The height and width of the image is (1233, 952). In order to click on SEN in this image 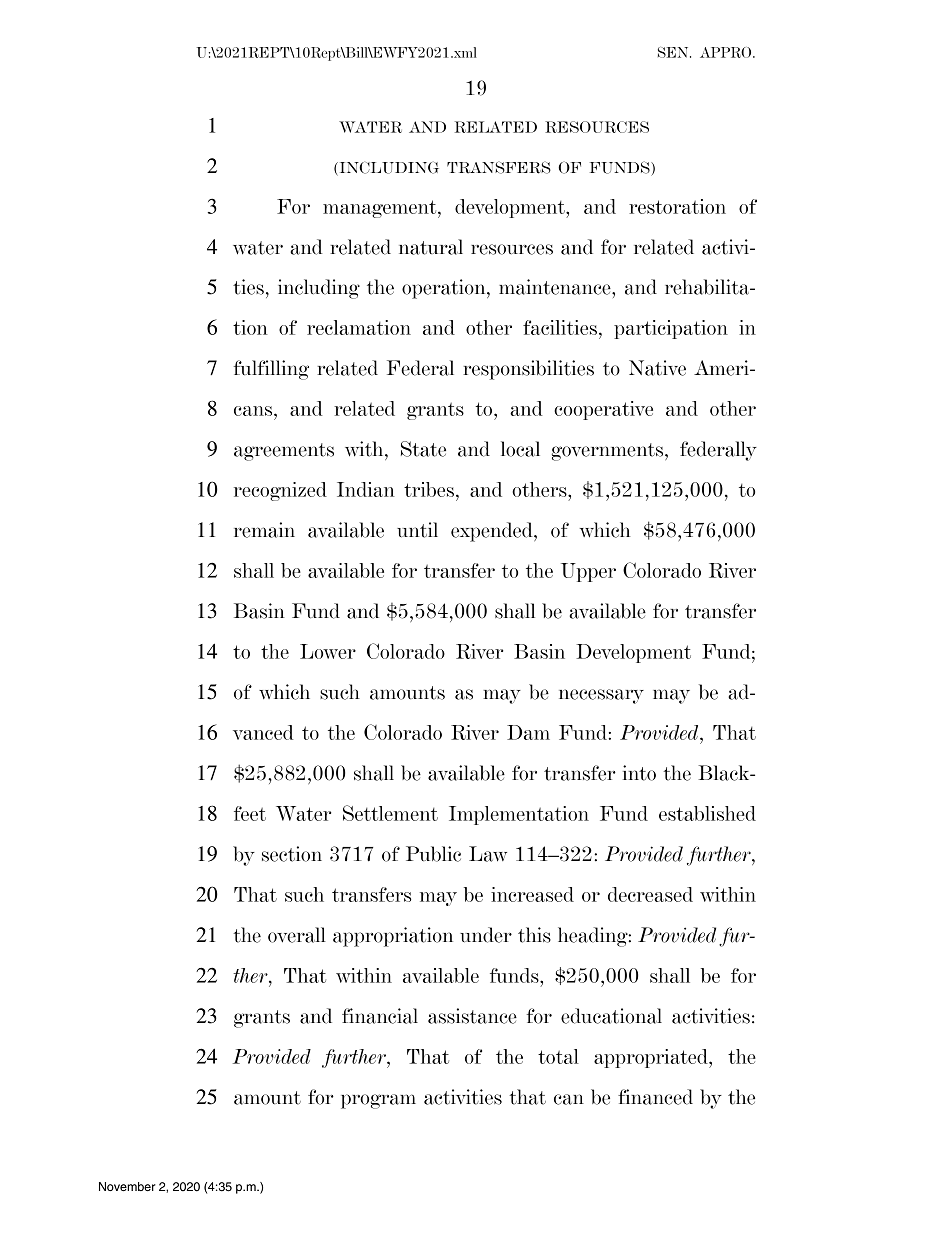, I will do `click(674, 52)`.
